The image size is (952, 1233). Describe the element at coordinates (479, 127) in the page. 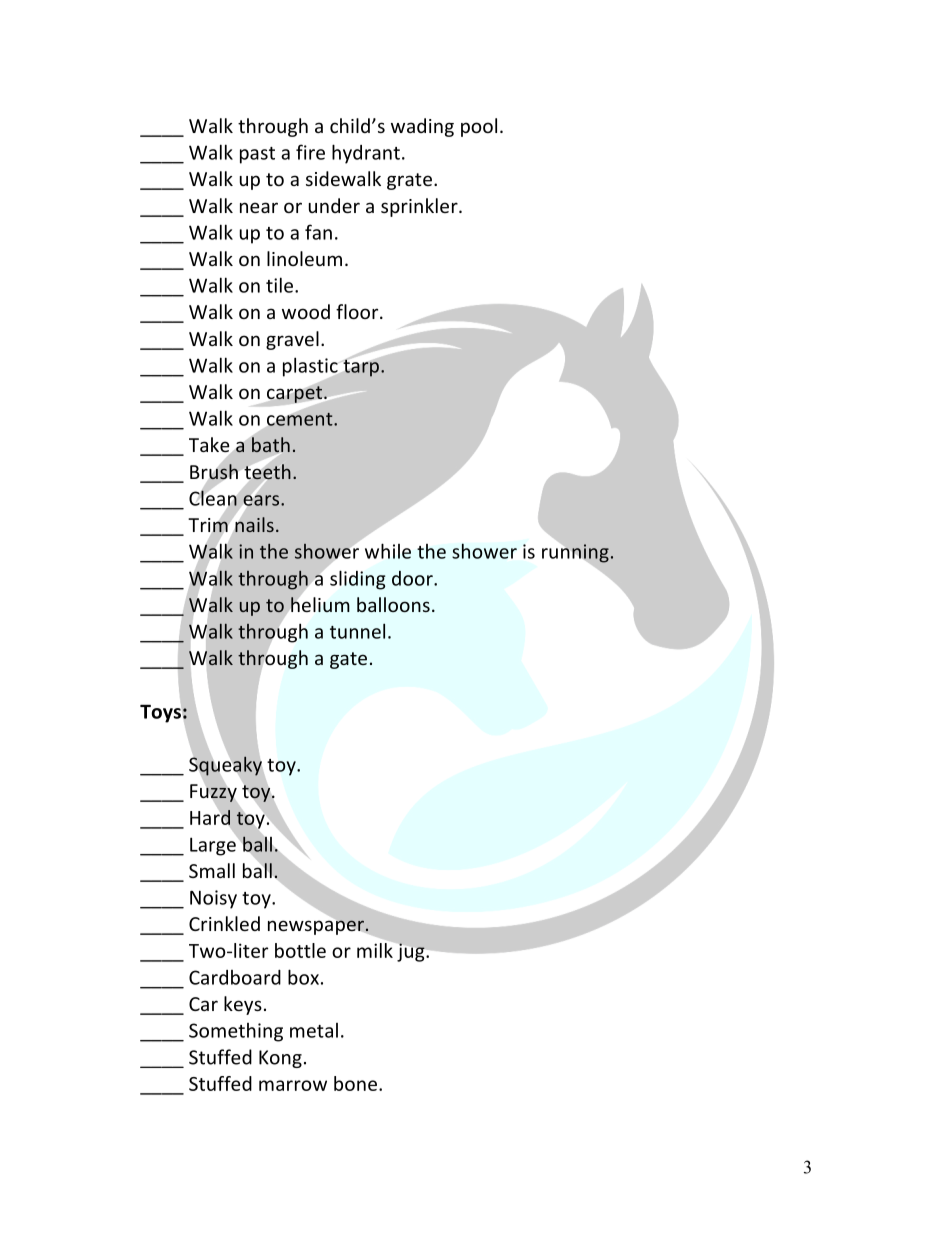

I see `pool` at that location.
